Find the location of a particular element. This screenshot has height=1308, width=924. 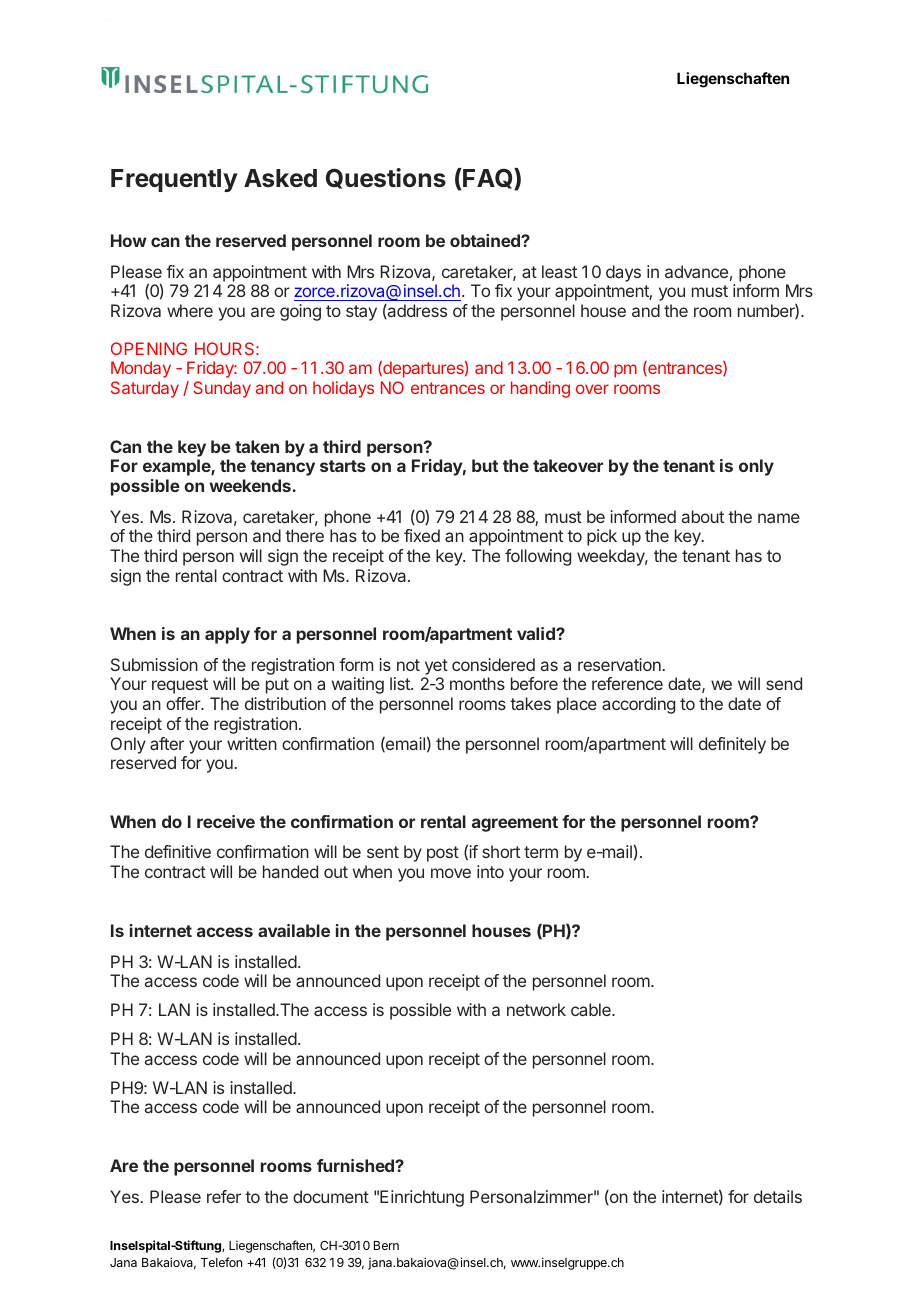

weekends is located at coordinates (250, 485).
